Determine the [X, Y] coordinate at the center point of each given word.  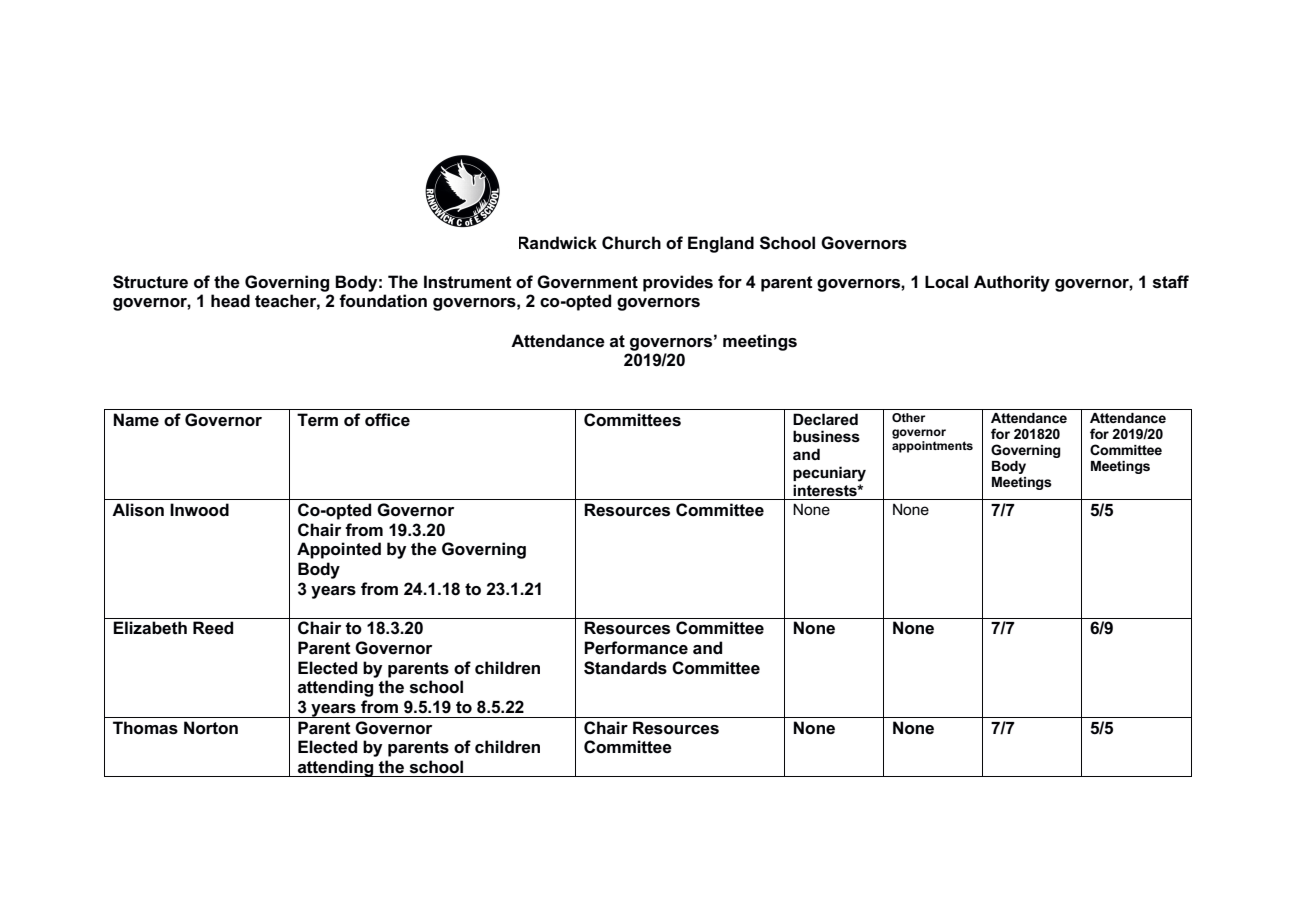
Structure [150, 282]
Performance [636, 648]
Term [317, 420]
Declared [825, 419]
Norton [211, 728]
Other [908, 417]
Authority [1012, 283]
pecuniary [829, 474]
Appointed [339, 550]
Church [631, 243]
